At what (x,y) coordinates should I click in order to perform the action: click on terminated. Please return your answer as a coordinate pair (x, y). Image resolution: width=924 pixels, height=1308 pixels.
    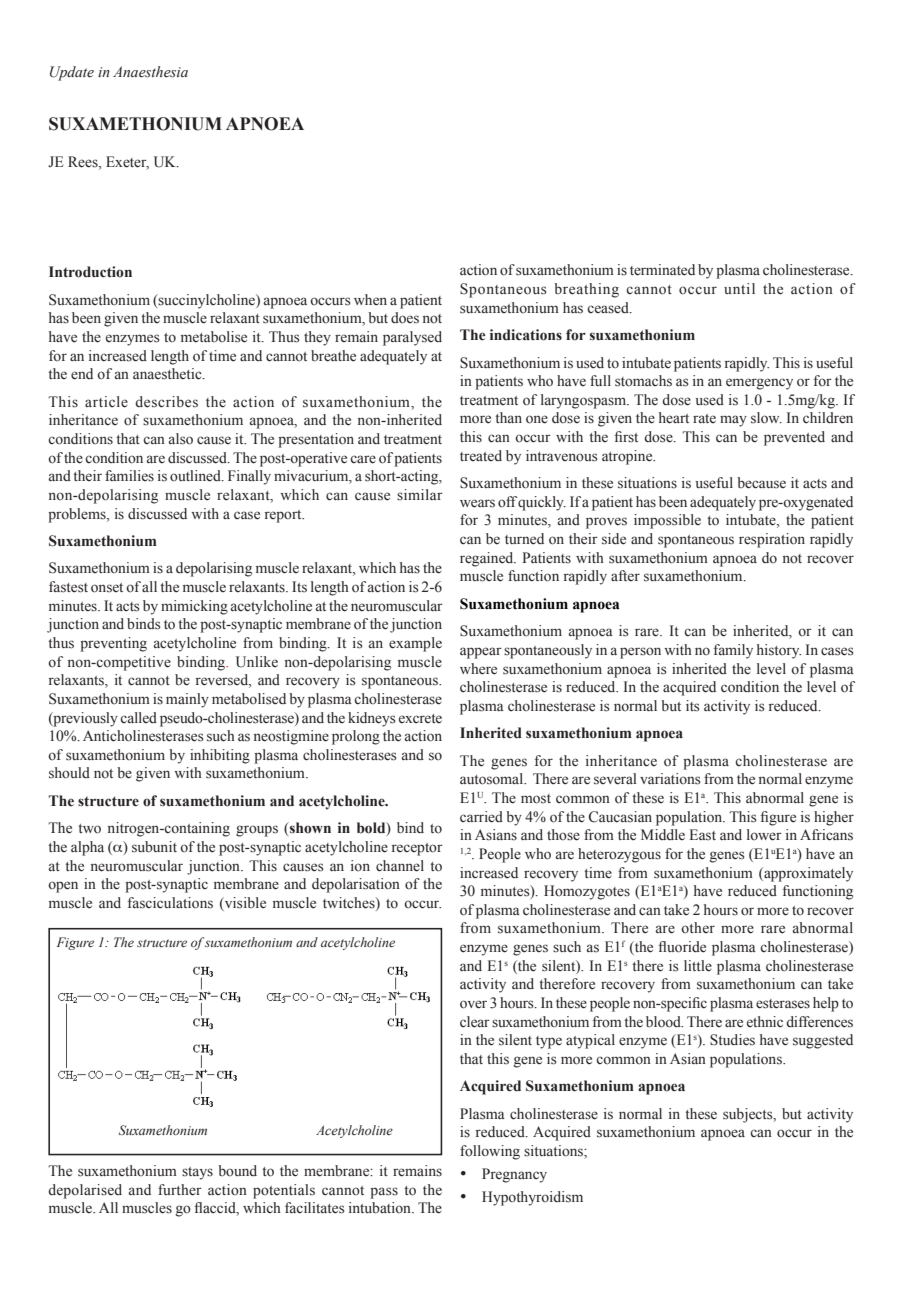
    Looking at the image, I should click on (662, 270).
